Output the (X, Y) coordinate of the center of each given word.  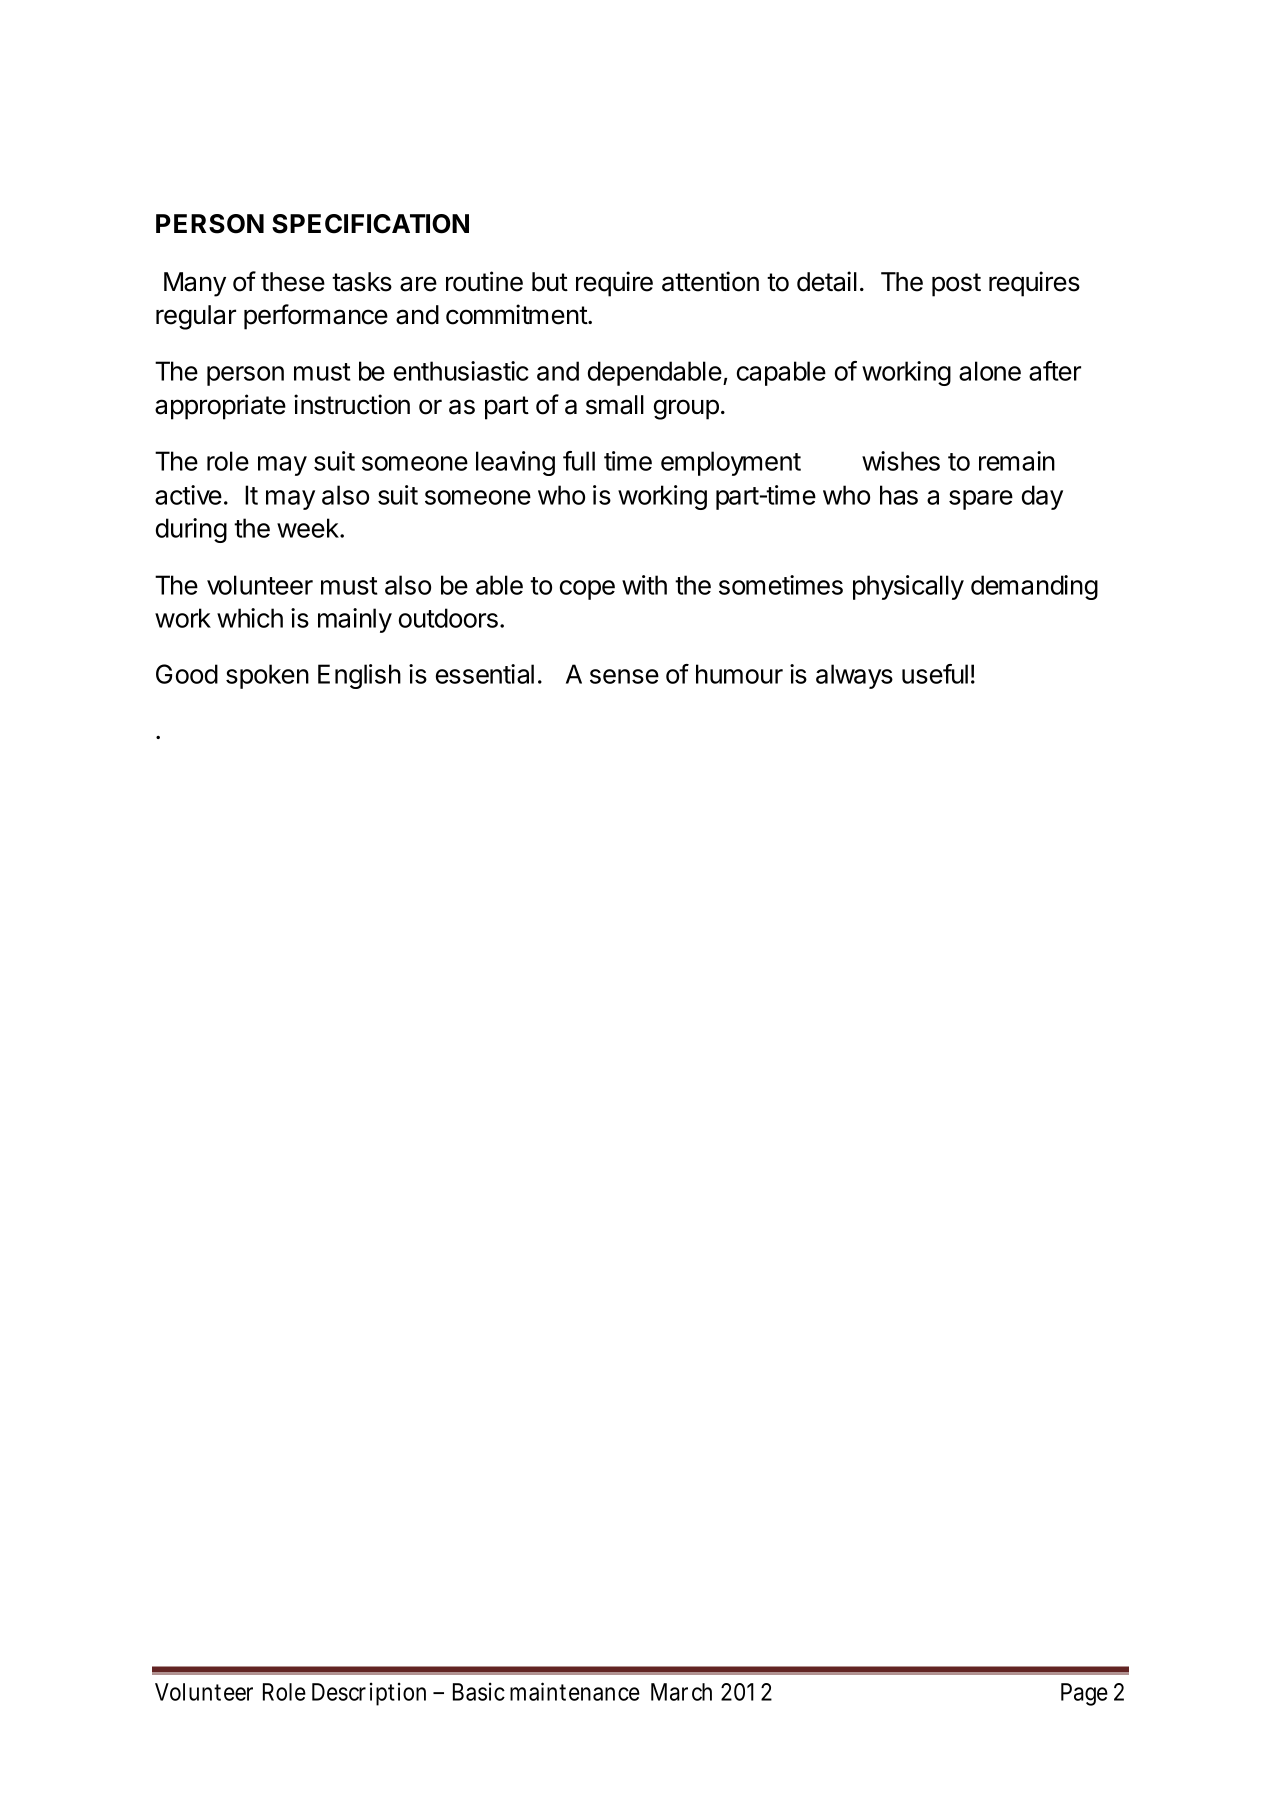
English (359, 676)
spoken (267, 676)
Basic (479, 1691)
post (956, 285)
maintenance (575, 1691)
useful (935, 674)
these (293, 282)
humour (739, 674)
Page (1084, 1694)
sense (624, 676)
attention (710, 281)
